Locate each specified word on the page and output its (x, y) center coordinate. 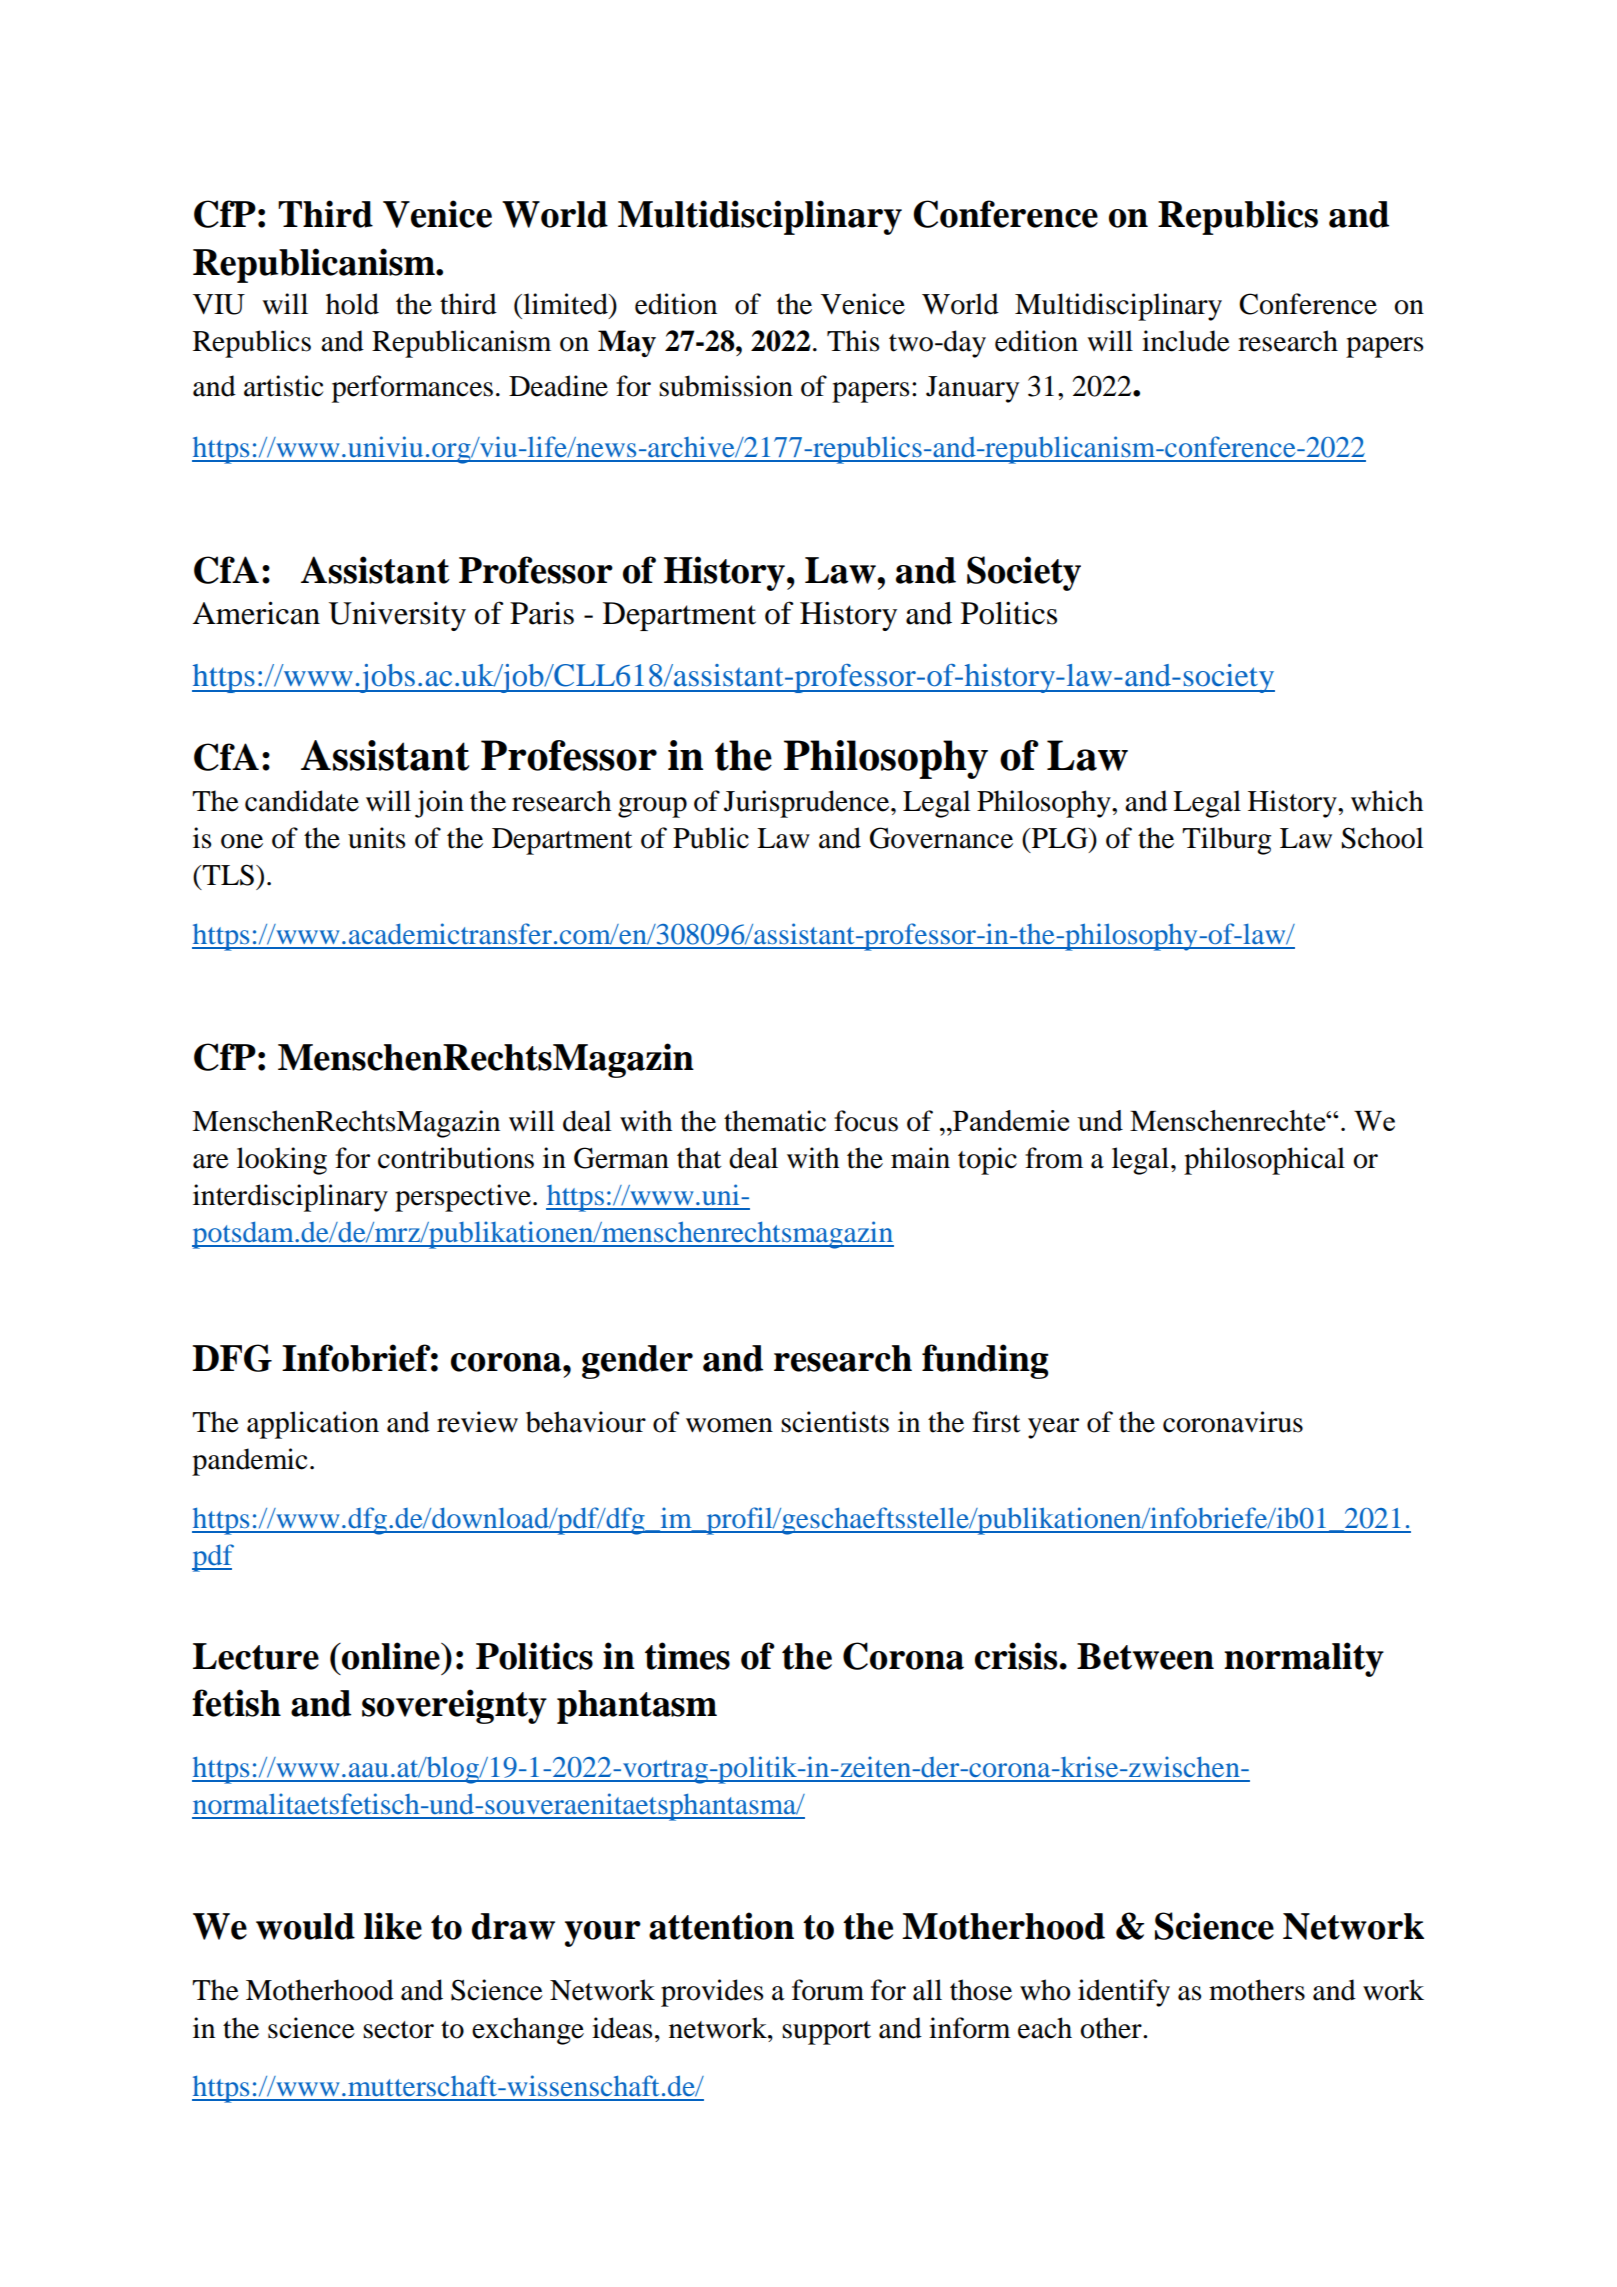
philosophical (1264, 1161)
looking (282, 1161)
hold (352, 304)
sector (398, 2030)
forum (828, 1990)
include (1186, 341)
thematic (775, 1121)
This (853, 341)
